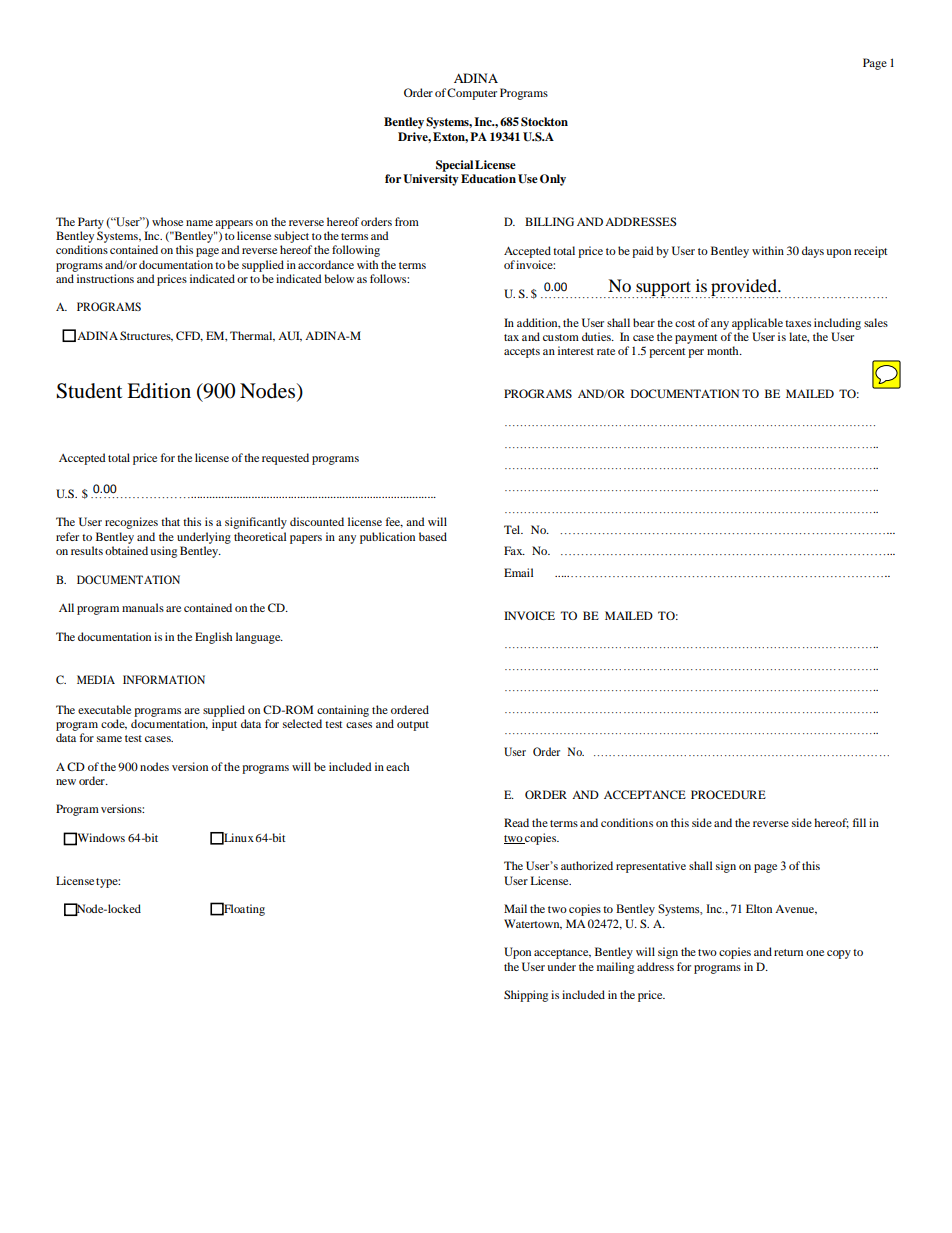  Describe the element at coordinates (514, 550) in the document. I see `Fax` at that location.
